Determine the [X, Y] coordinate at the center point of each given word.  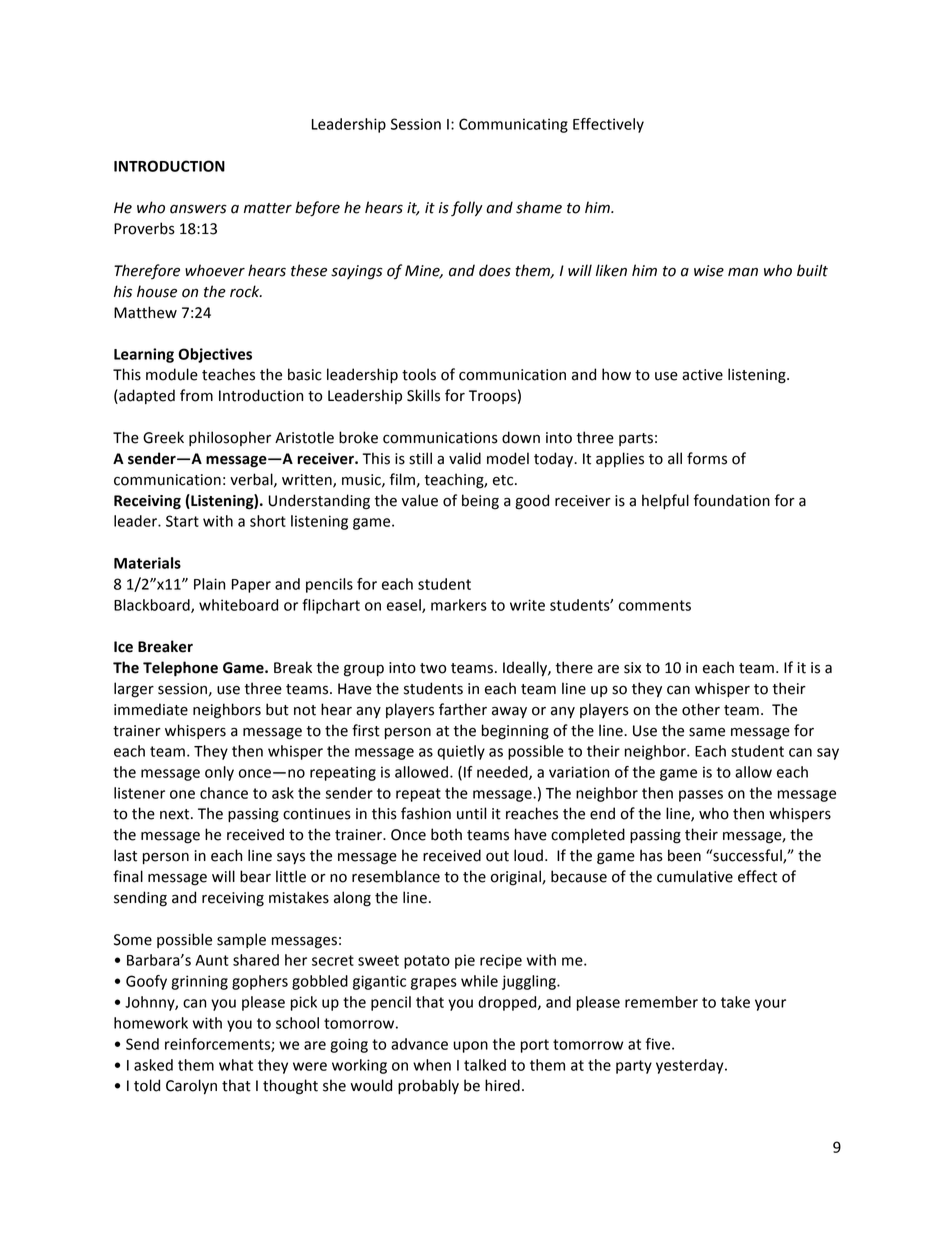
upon [470, 1047]
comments [655, 605]
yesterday [691, 1066]
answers [198, 209]
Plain [210, 584]
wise [709, 271]
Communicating [513, 125]
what [236, 1065]
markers [459, 605]
